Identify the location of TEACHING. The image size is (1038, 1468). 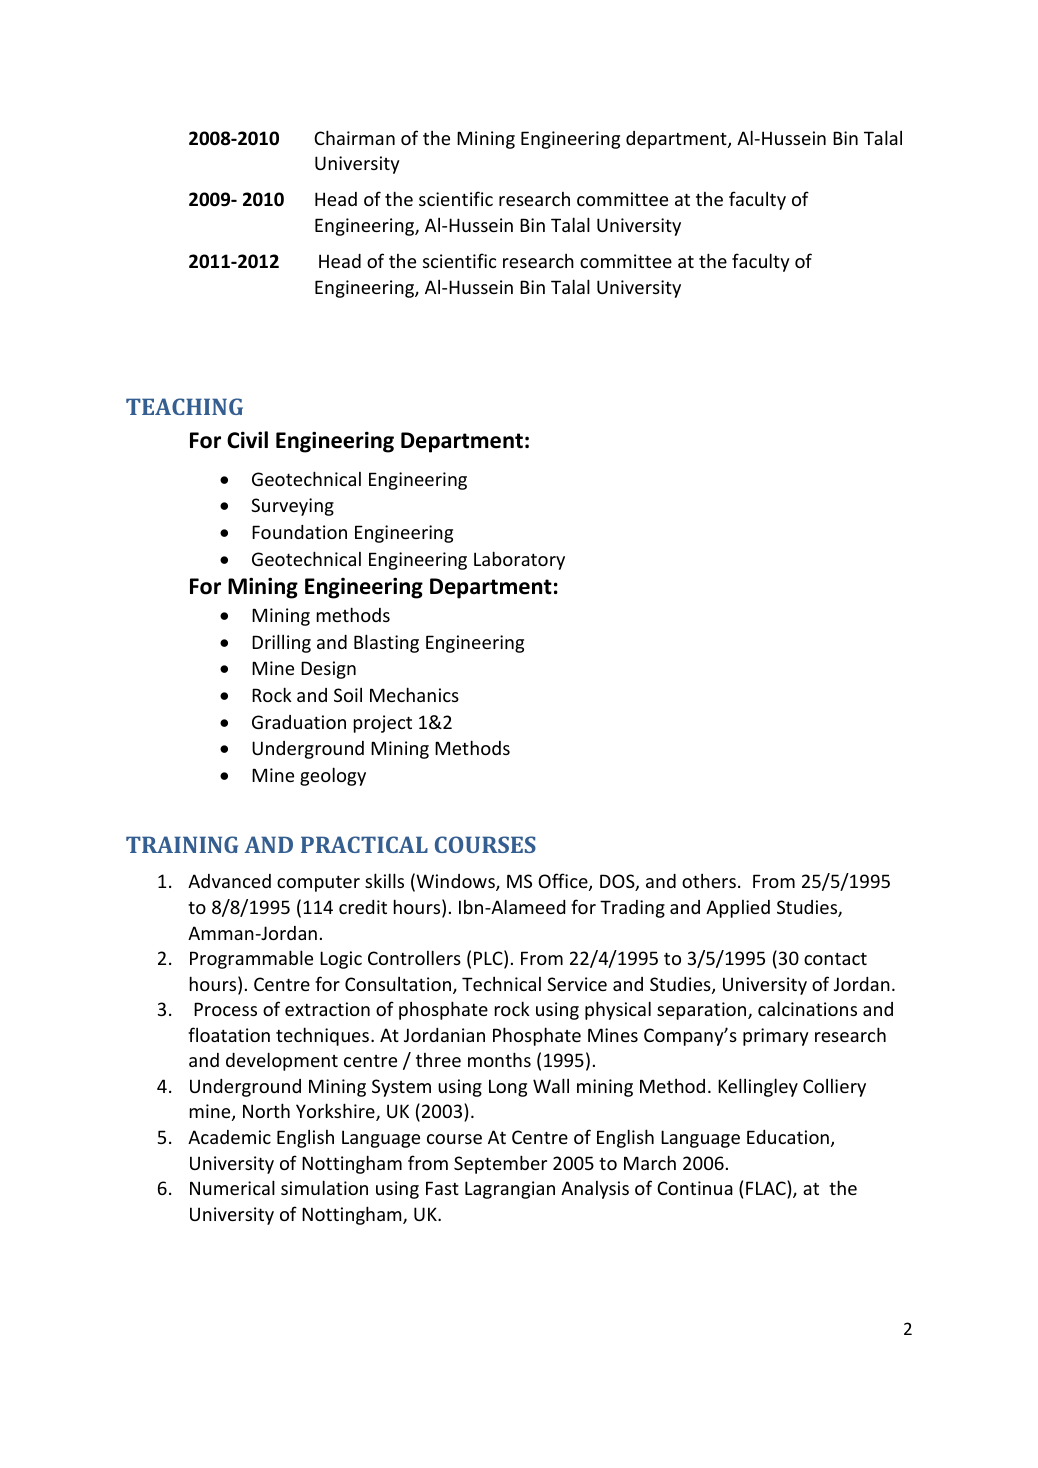
(184, 406).
